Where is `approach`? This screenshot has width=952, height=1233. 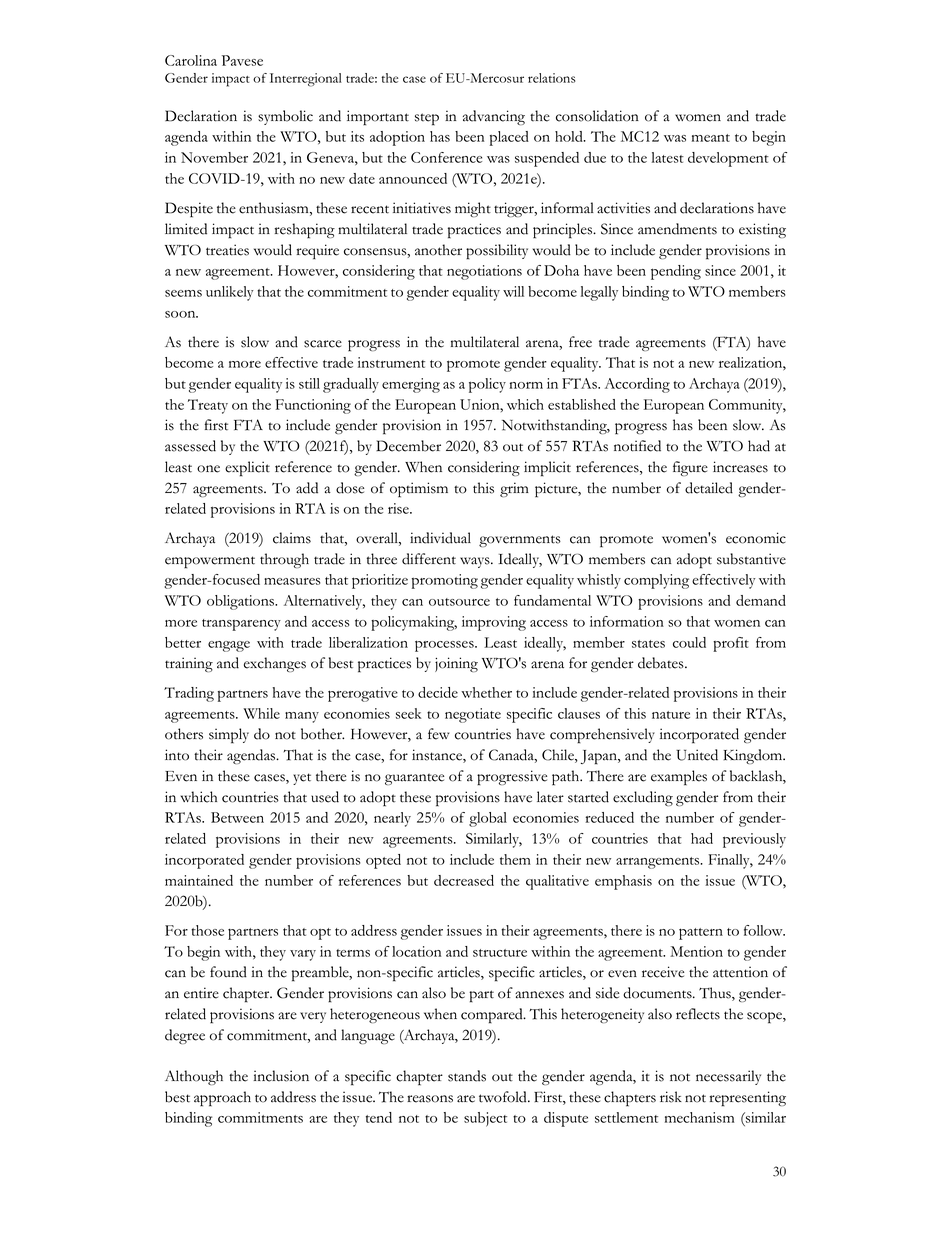
approach is located at coordinates (222, 1099).
